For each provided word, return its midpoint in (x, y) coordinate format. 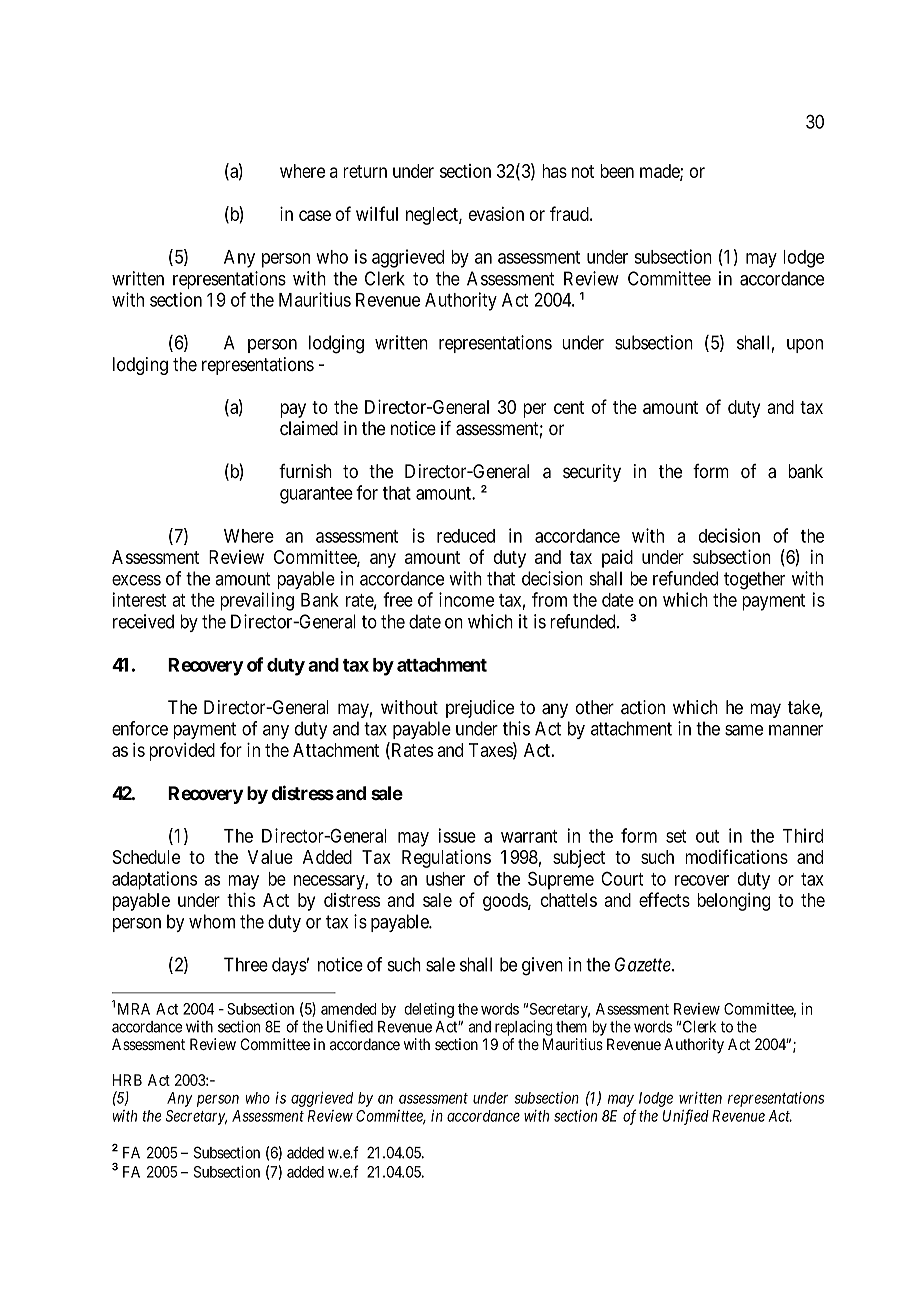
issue (457, 835)
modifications (736, 856)
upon (805, 346)
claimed (309, 428)
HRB (127, 1080)
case (315, 215)
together (754, 580)
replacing (524, 1028)
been (617, 171)
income (466, 599)
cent (569, 407)
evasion (496, 214)
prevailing (257, 601)
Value (270, 857)
